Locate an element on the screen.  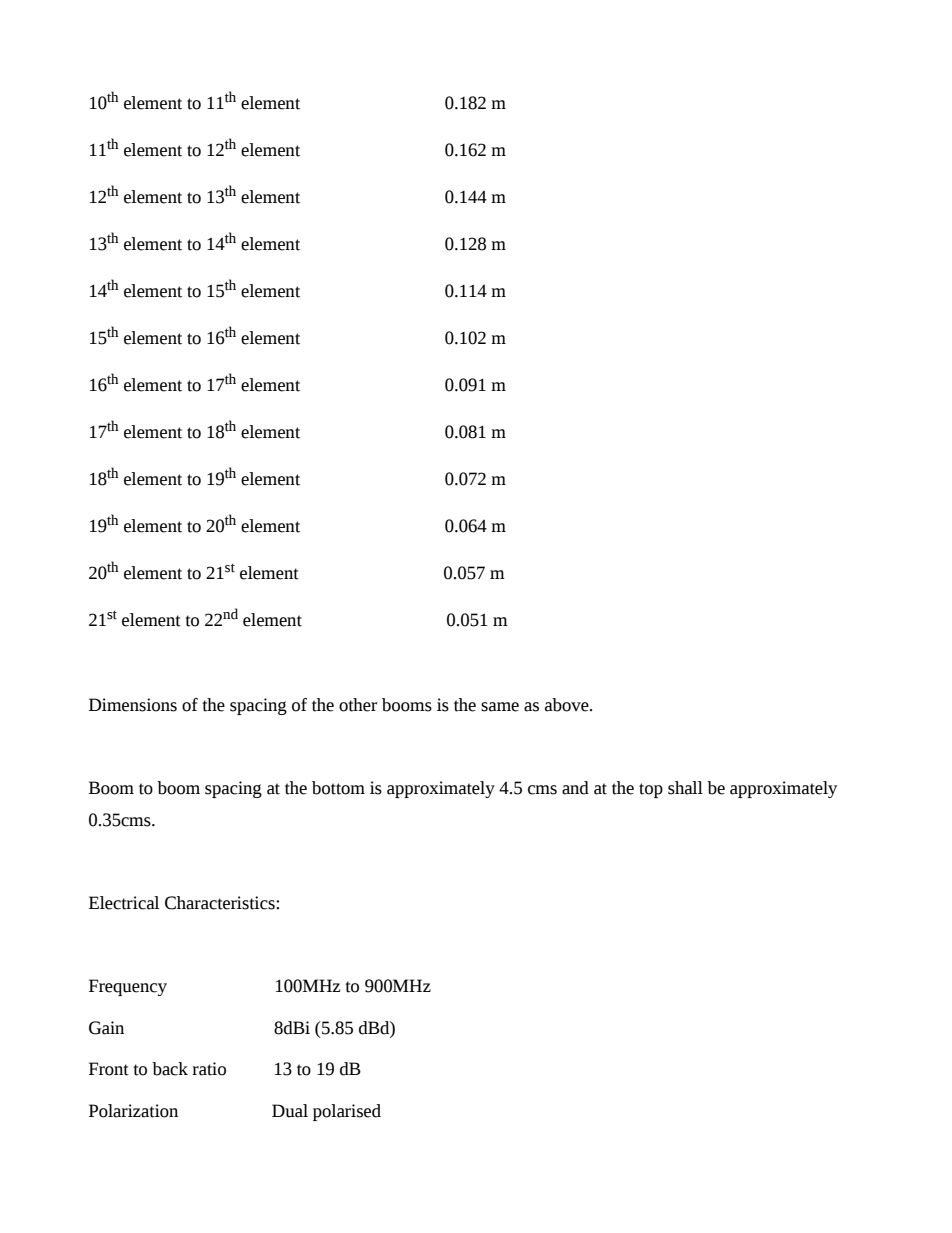
ratio is located at coordinates (209, 1069).
